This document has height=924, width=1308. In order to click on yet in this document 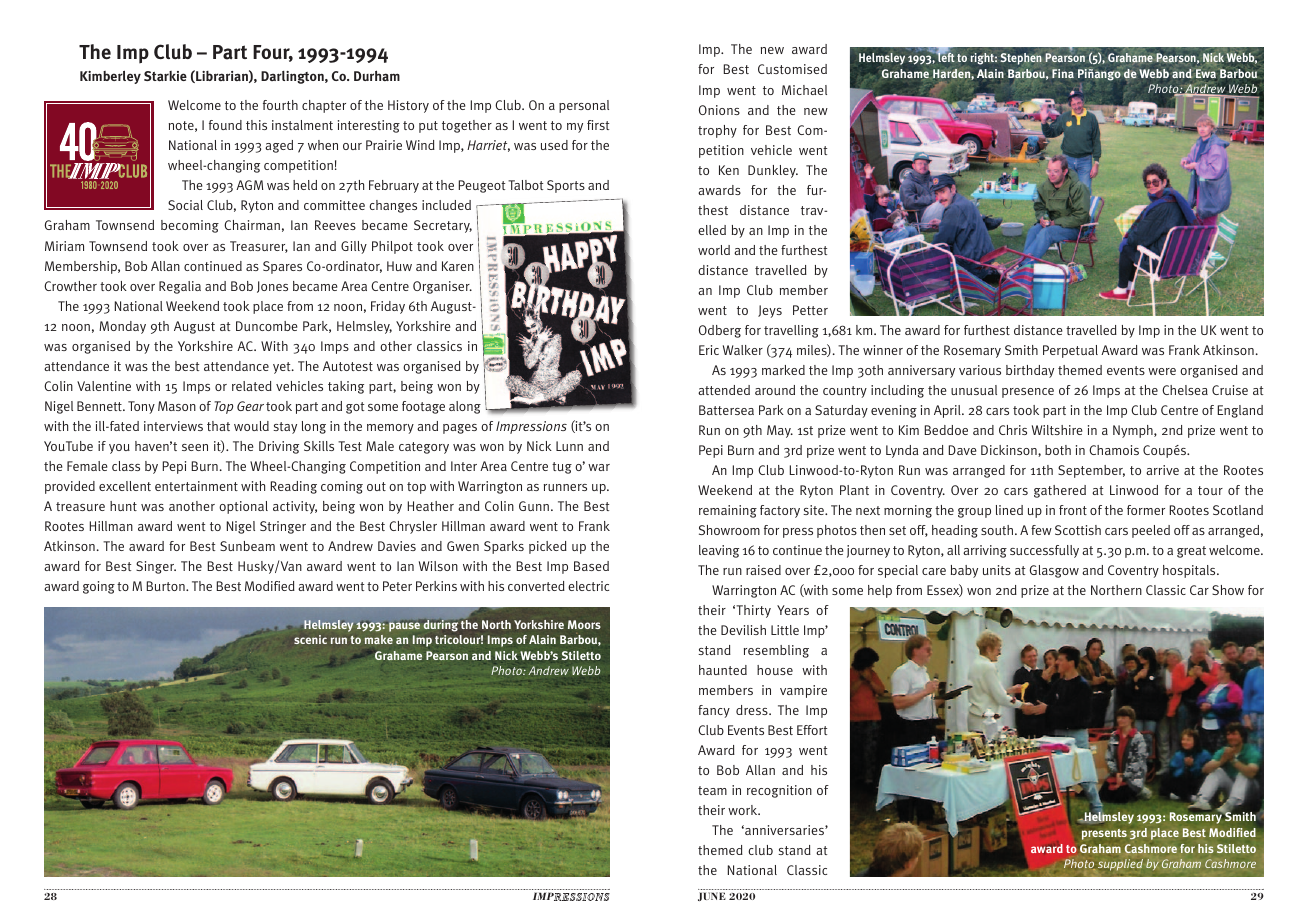, I will do `click(283, 368)`.
